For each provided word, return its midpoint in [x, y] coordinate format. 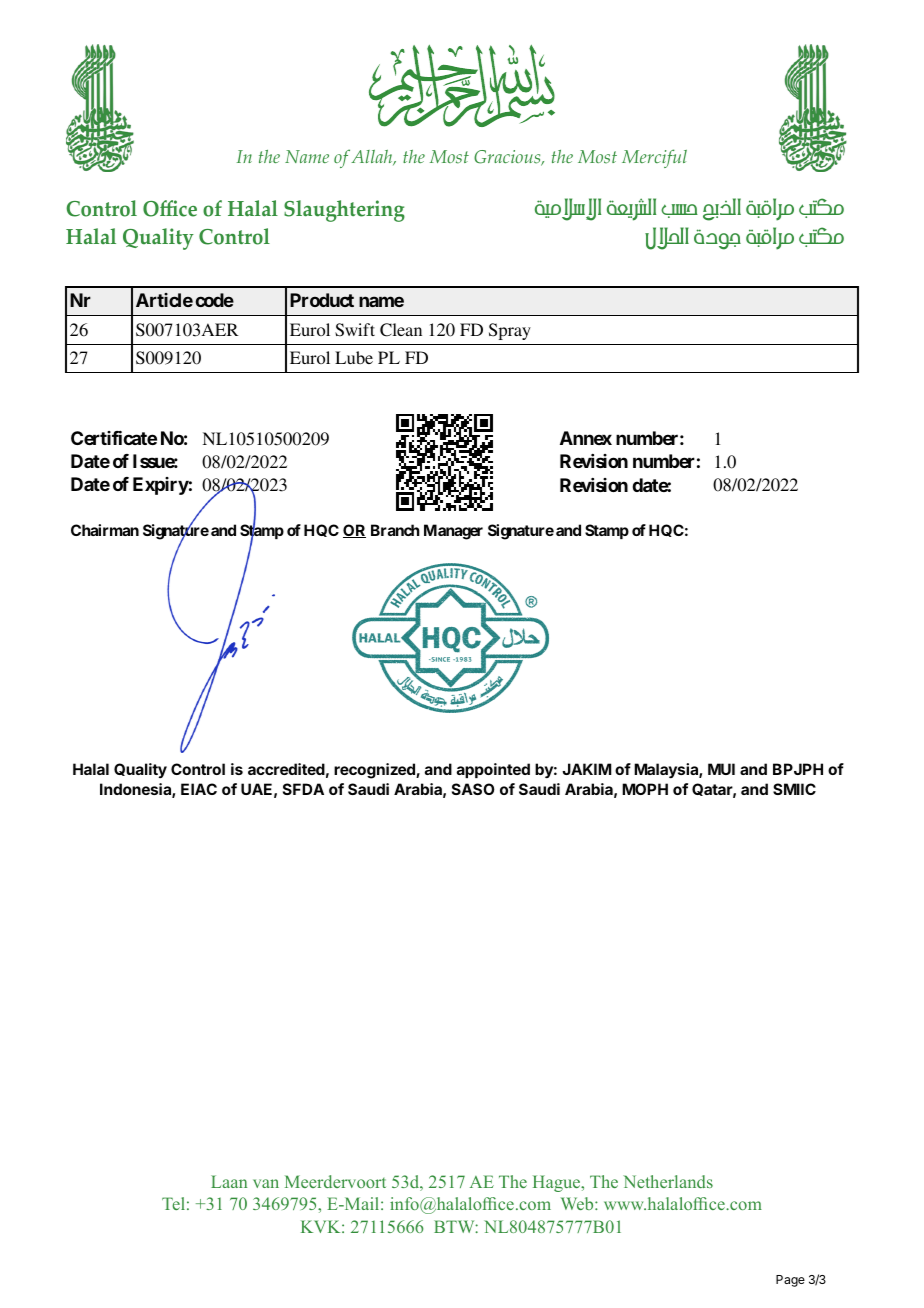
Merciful [654, 158]
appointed [493, 770]
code [215, 300]
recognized [375, 771]
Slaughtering [344, 211]
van [266, 1183]
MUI [721, 769]
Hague [558, 1183]
